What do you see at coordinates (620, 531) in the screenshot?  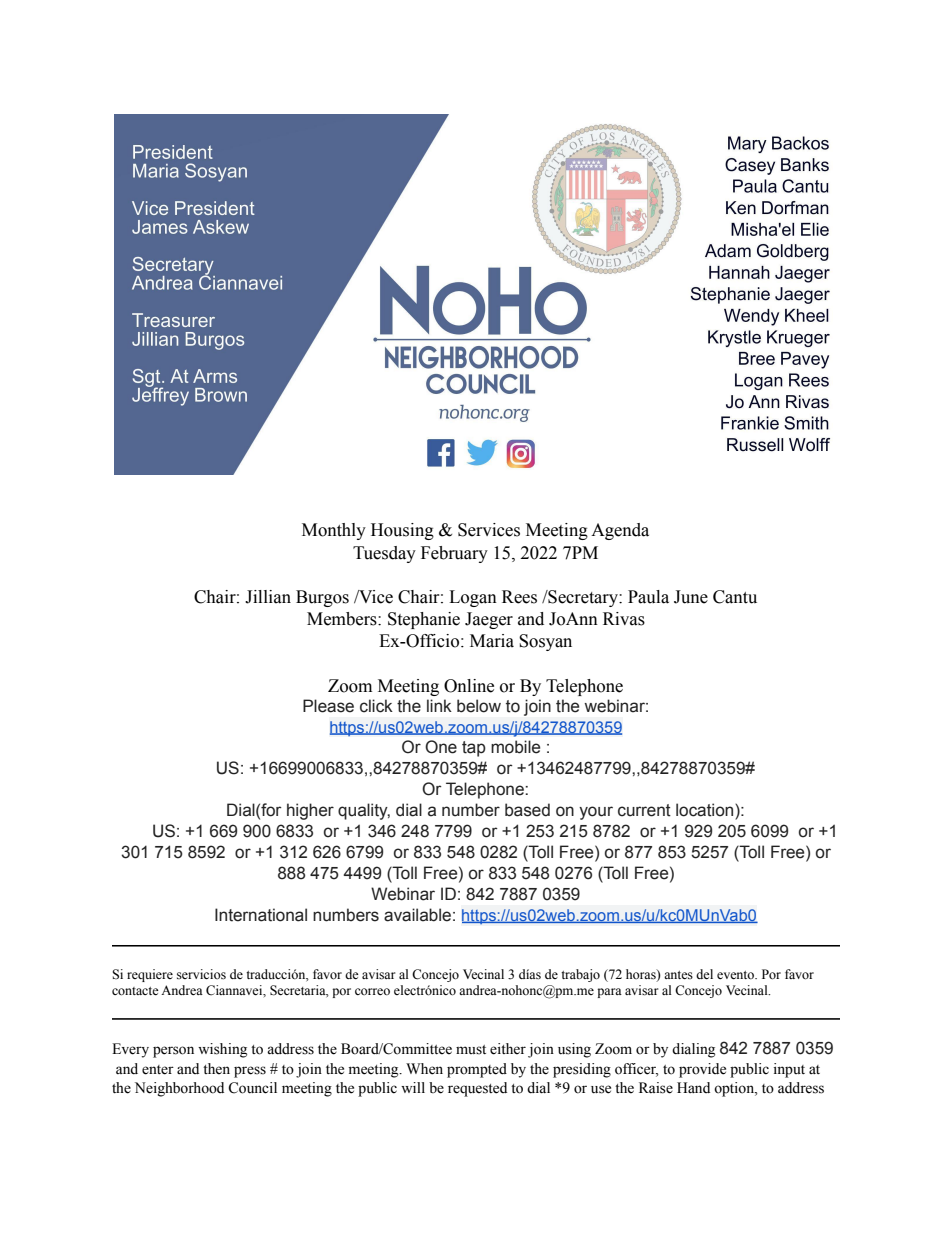 I see `Agenda` at bounding box center [620, 531].
